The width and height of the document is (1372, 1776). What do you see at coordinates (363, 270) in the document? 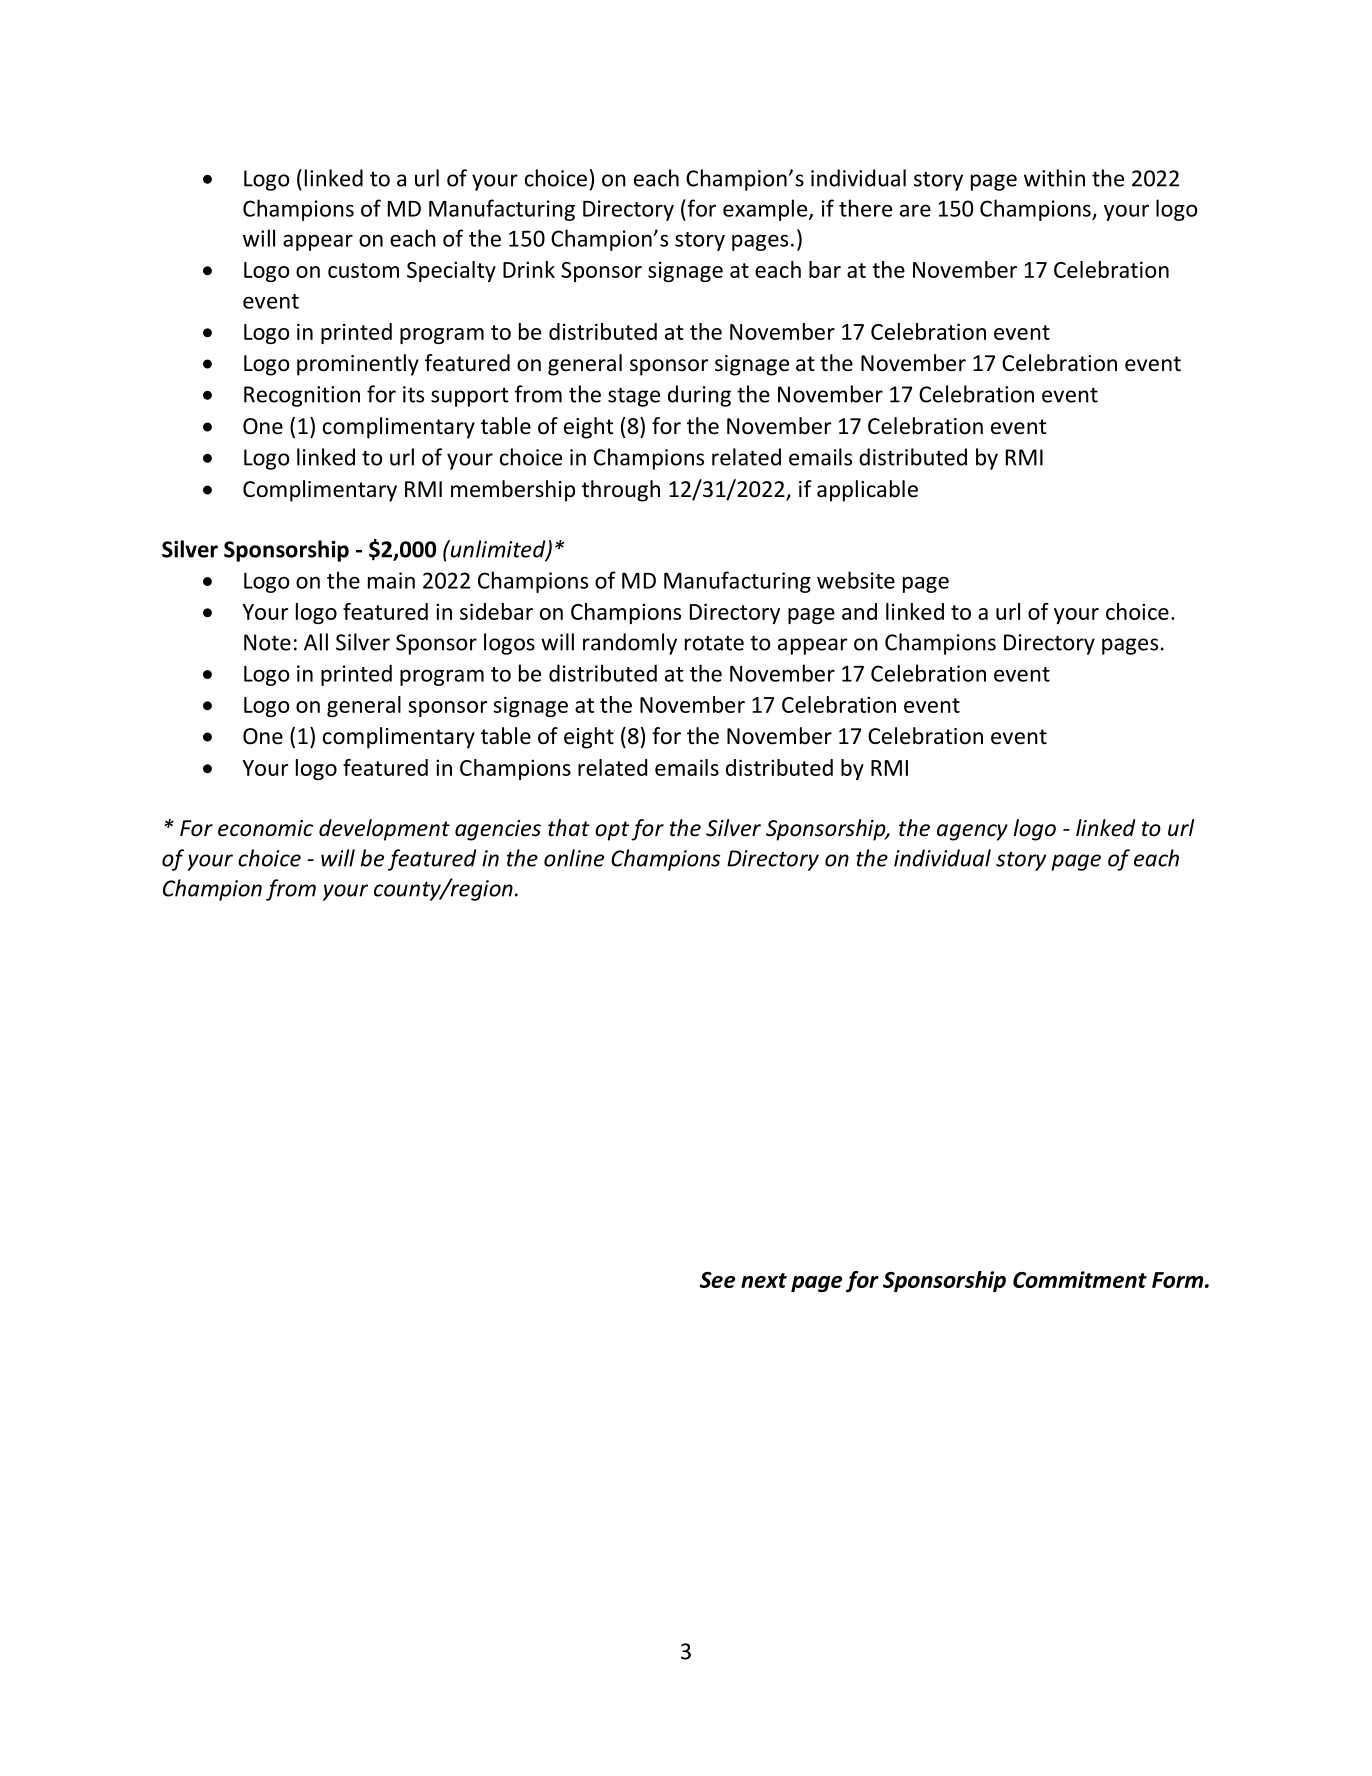
I see `custom` at bounding box center [363, 270].
